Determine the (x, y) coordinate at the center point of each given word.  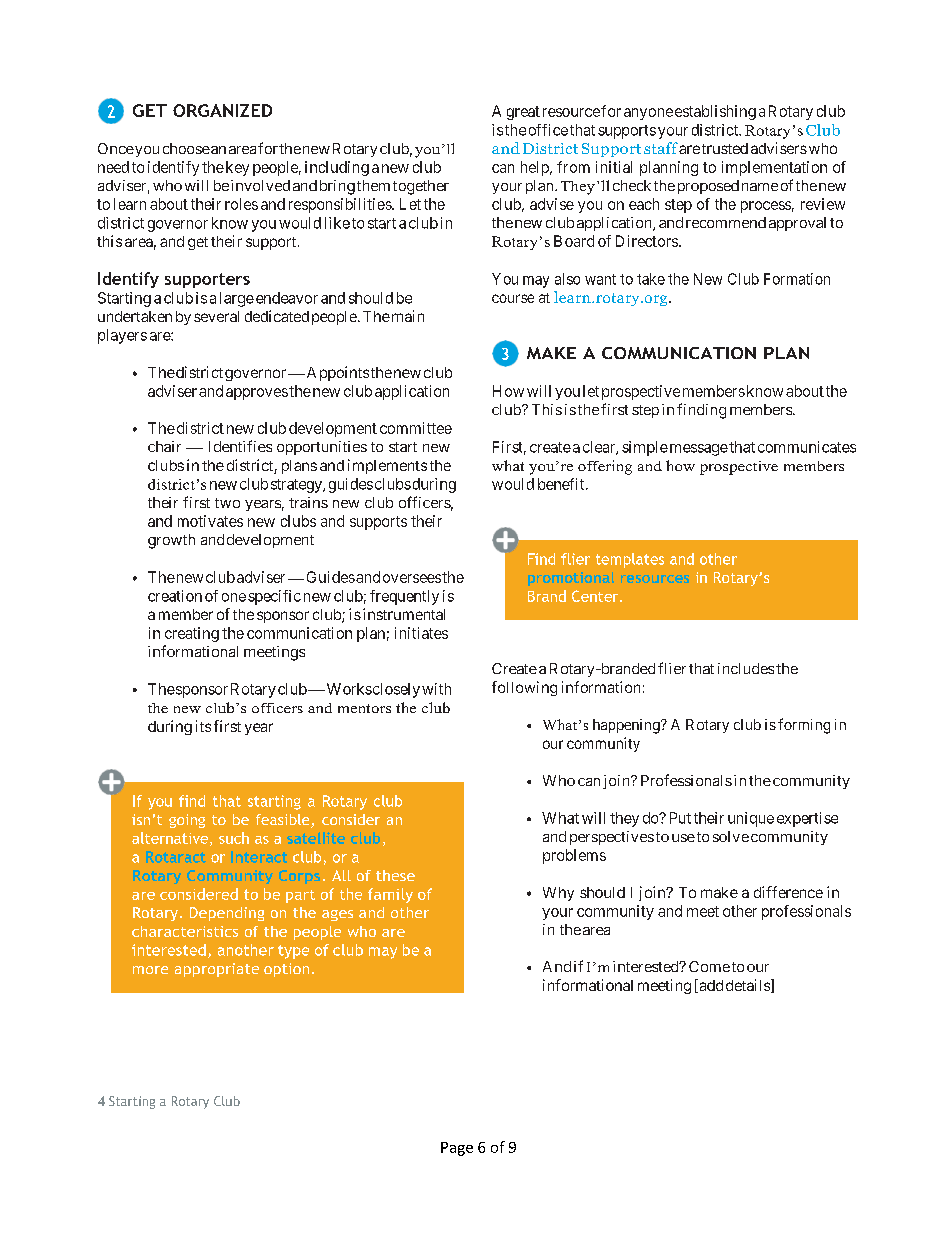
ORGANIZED (222, 110)
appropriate (217, 970)
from (573, 167)
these (395, 875)
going (187, 821)
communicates (807, 447)
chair (164, 446)
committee (416, 428)
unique (751, 819)
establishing (715, 112)
